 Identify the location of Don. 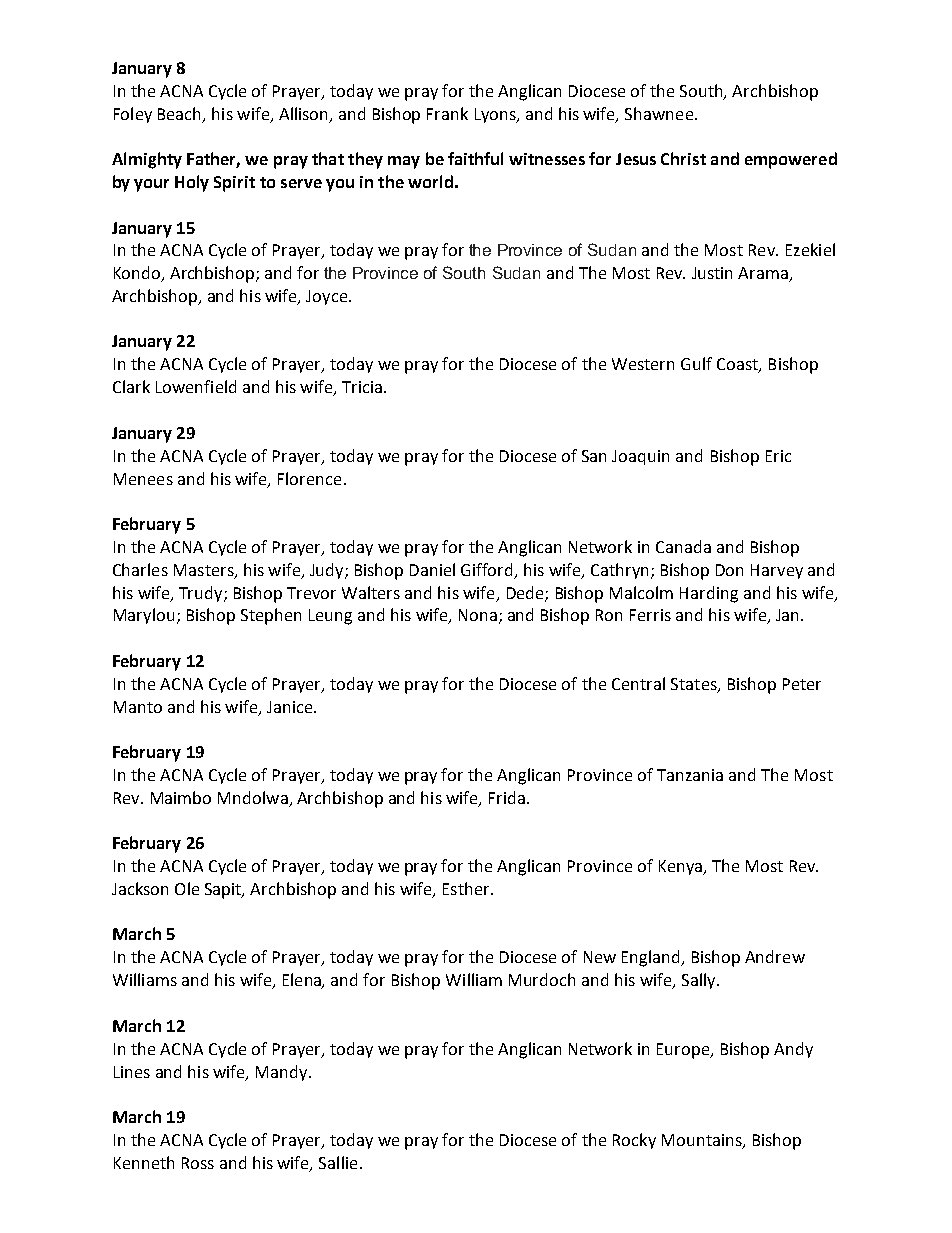
(729, 570).
